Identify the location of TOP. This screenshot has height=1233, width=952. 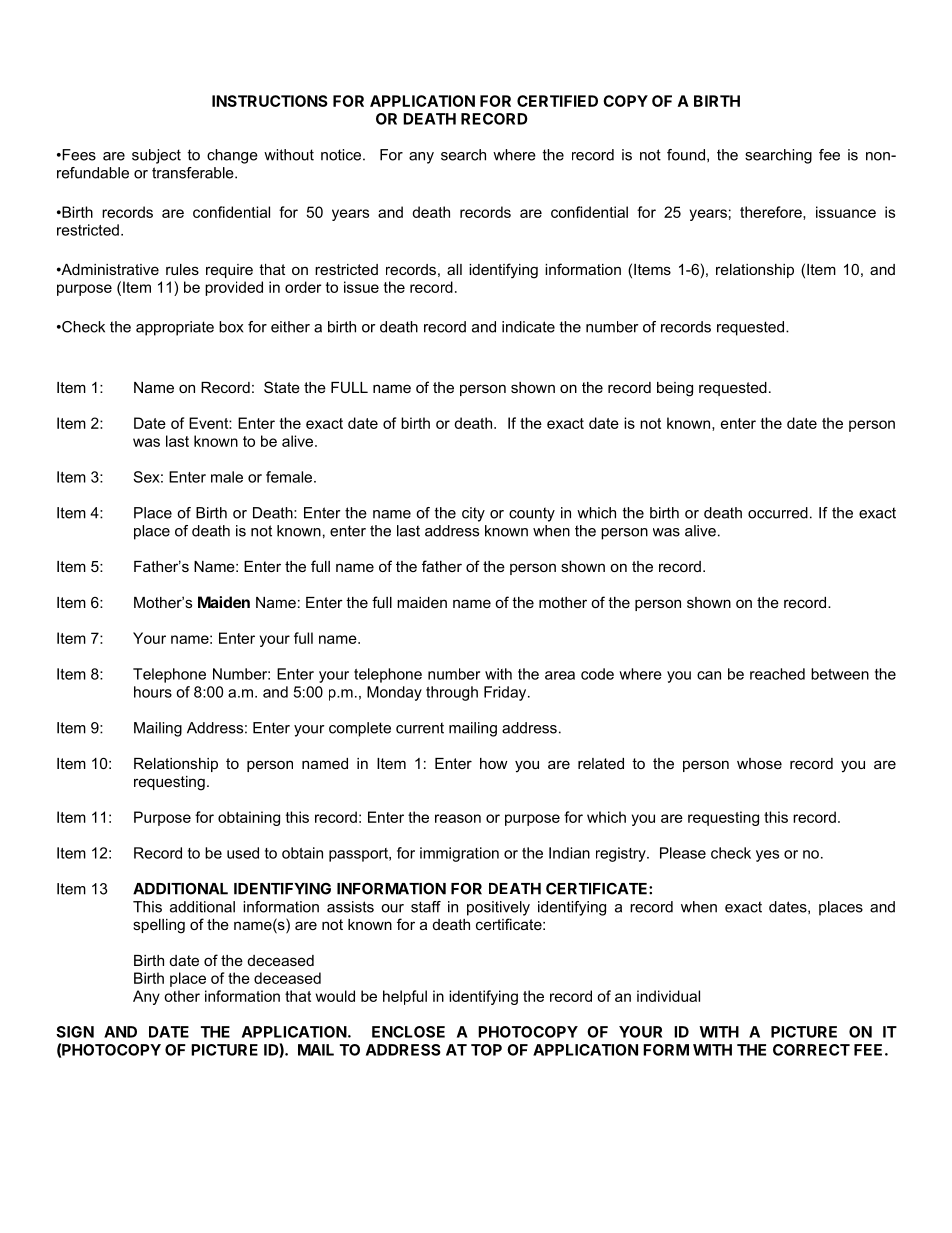
(486, 1050).
